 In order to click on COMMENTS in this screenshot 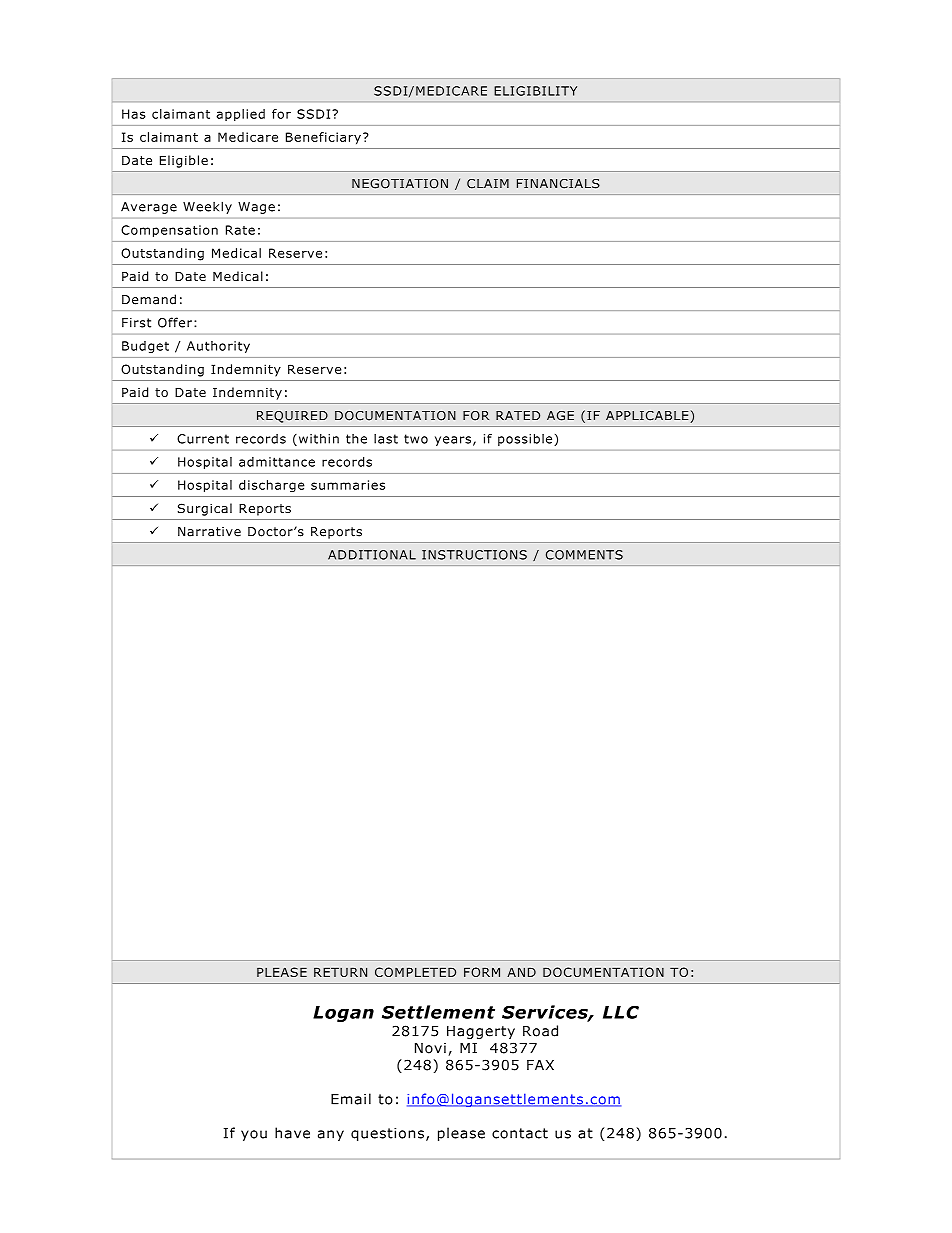, I will do `click(584, 555)`.
